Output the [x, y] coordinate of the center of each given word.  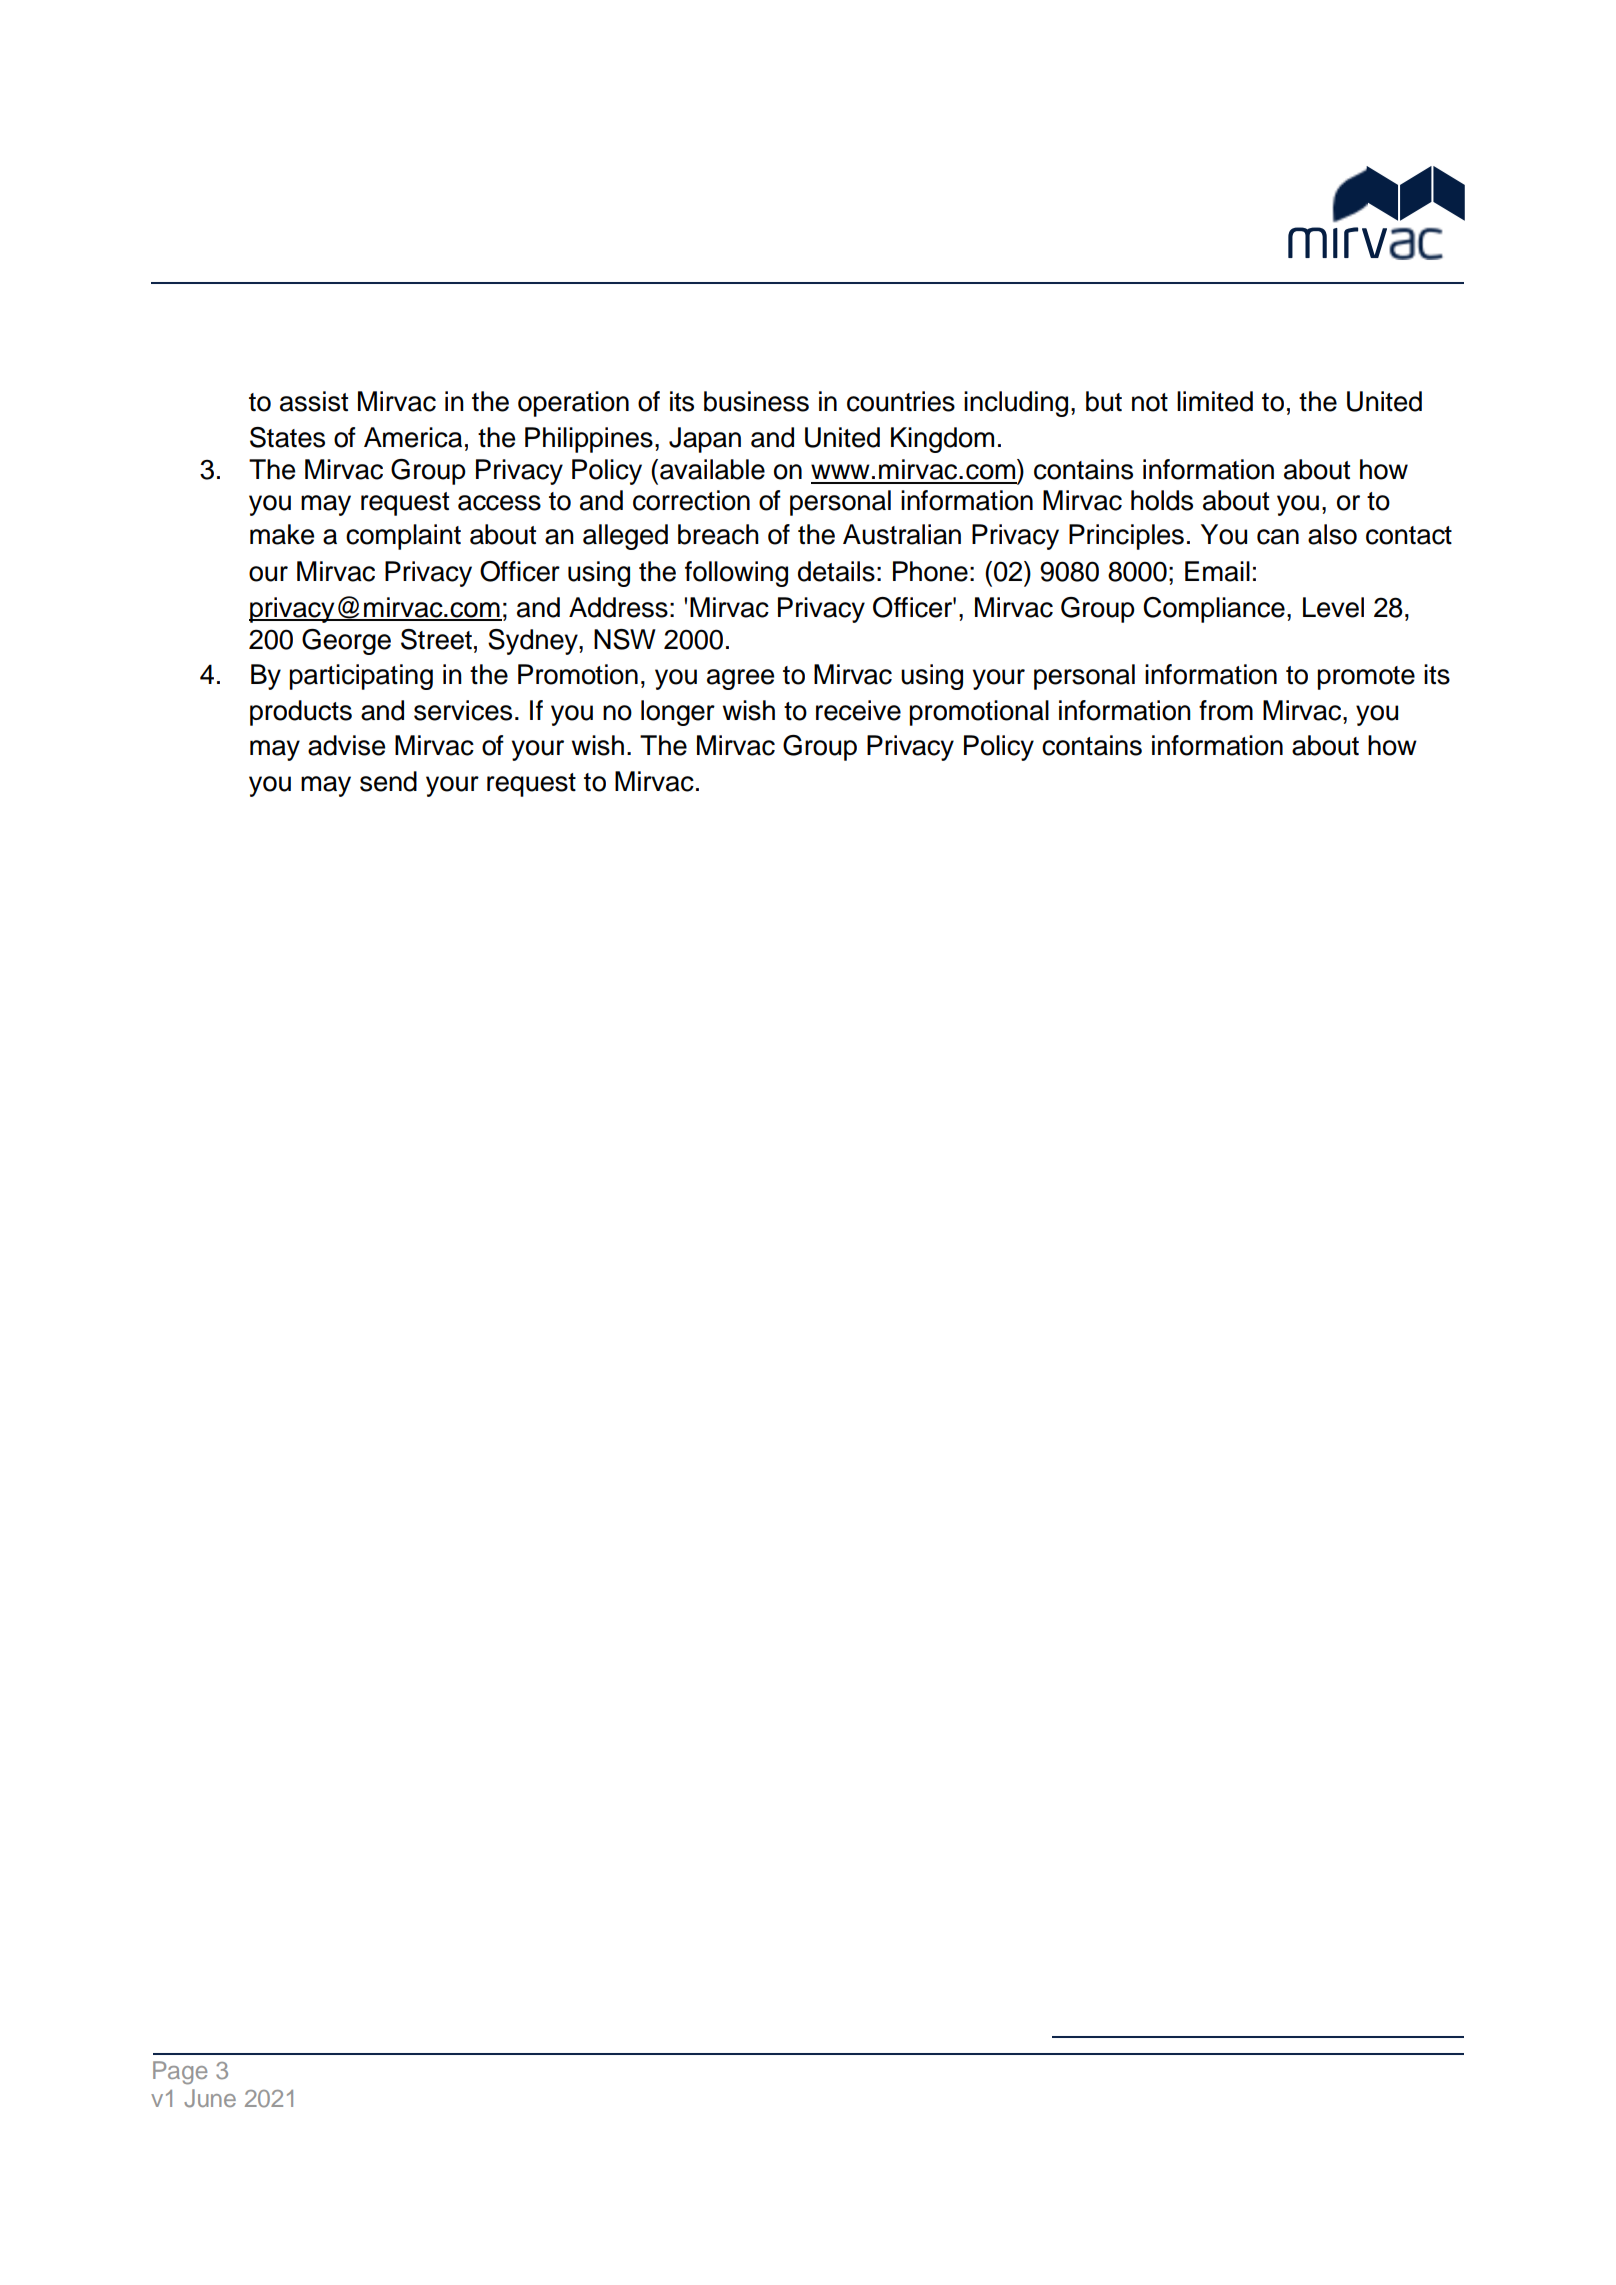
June [210, 2098]
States [287, 437]
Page [180, 2072]
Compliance [1214, 610]
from [1226, 710]
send [388, 781]
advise [346, 745]
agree [740, 679]
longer [678, 713]
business [756, 401]
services [463, 710]
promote [1366, 678]
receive [858, 710]
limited [1215, 401]
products [301, 713]
